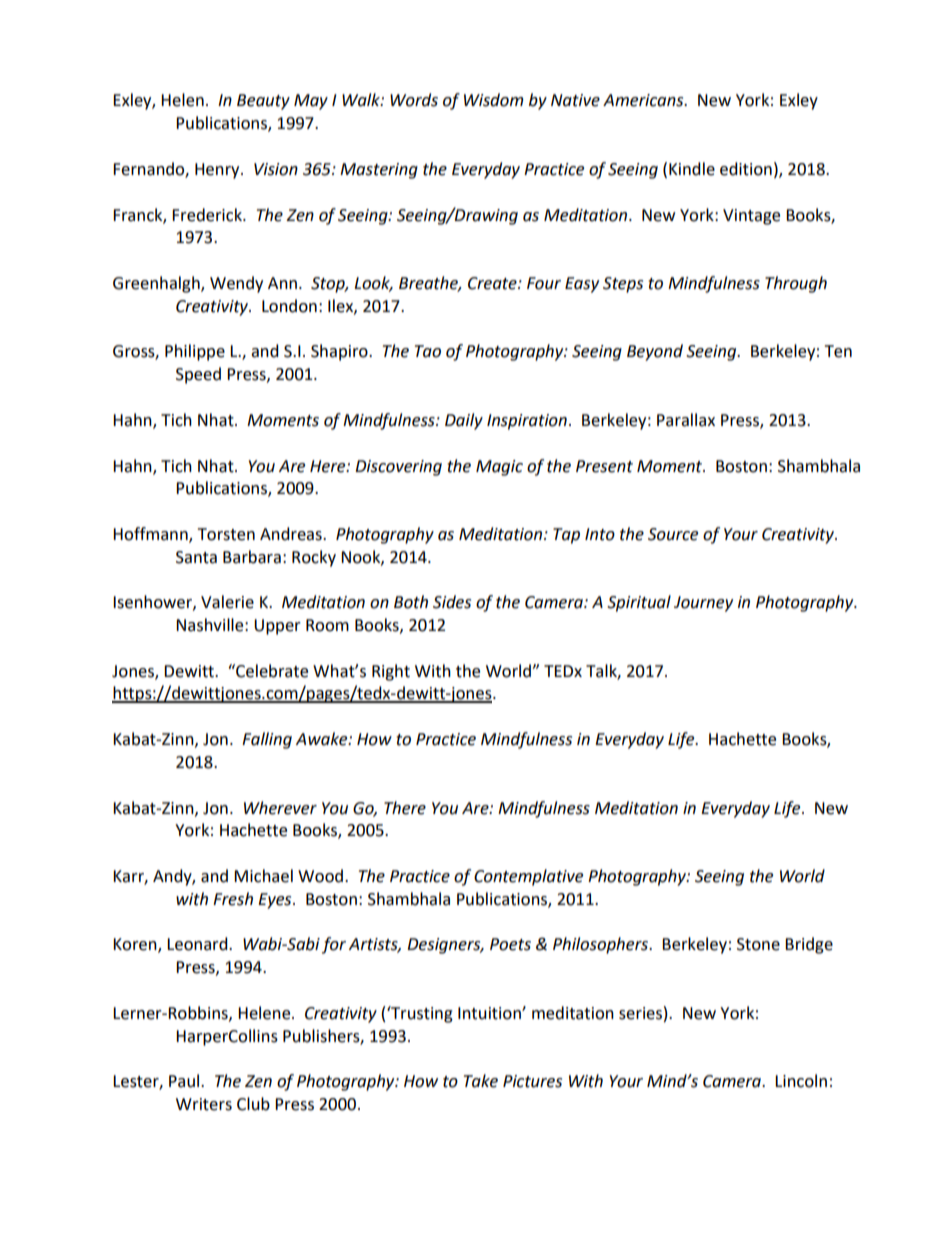  Describe the element at coordinates (253, 1104) in the screenshot. I see `Club` at that location.
